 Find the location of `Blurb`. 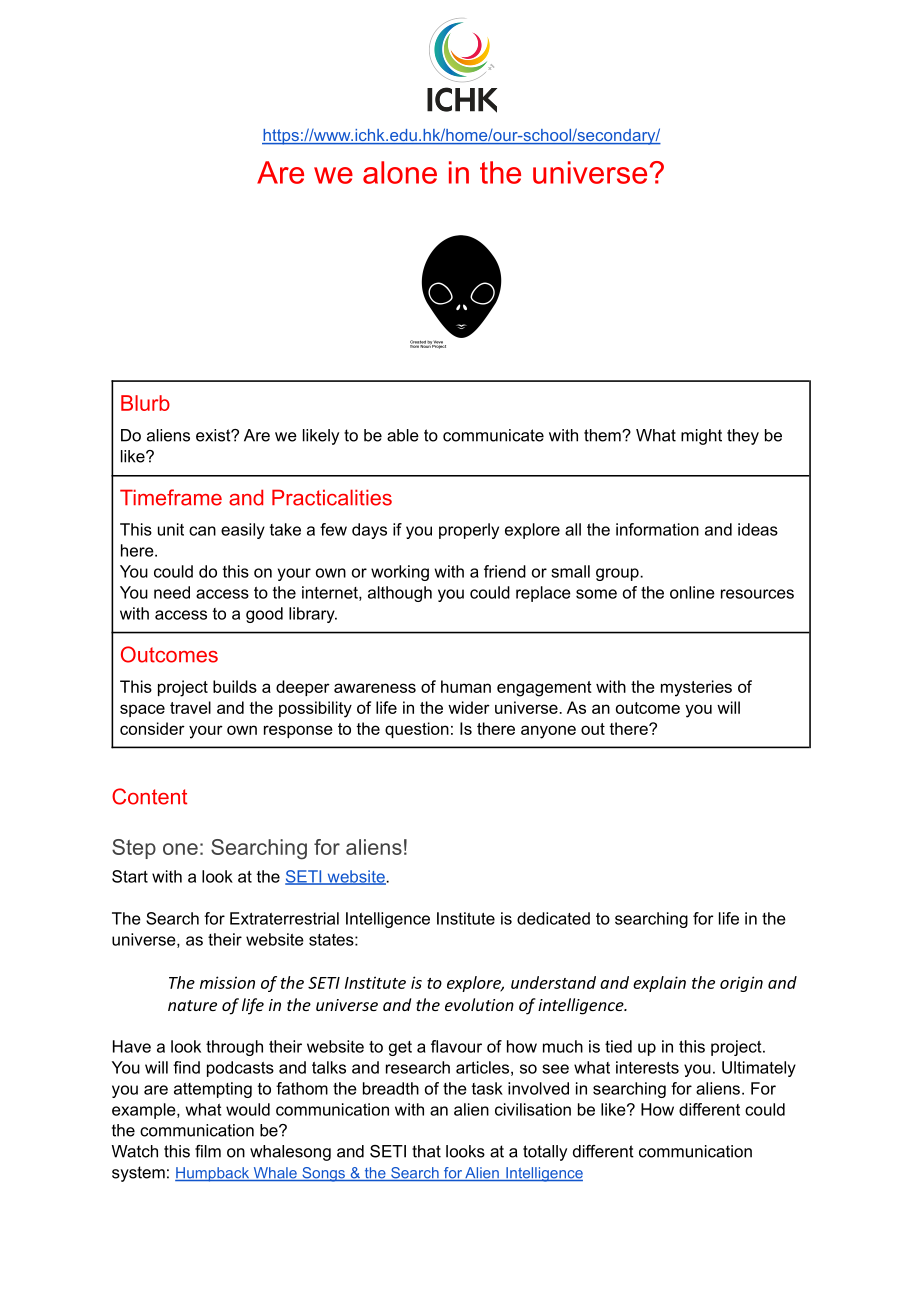

Blurb is located at coordinates (145, 403).
